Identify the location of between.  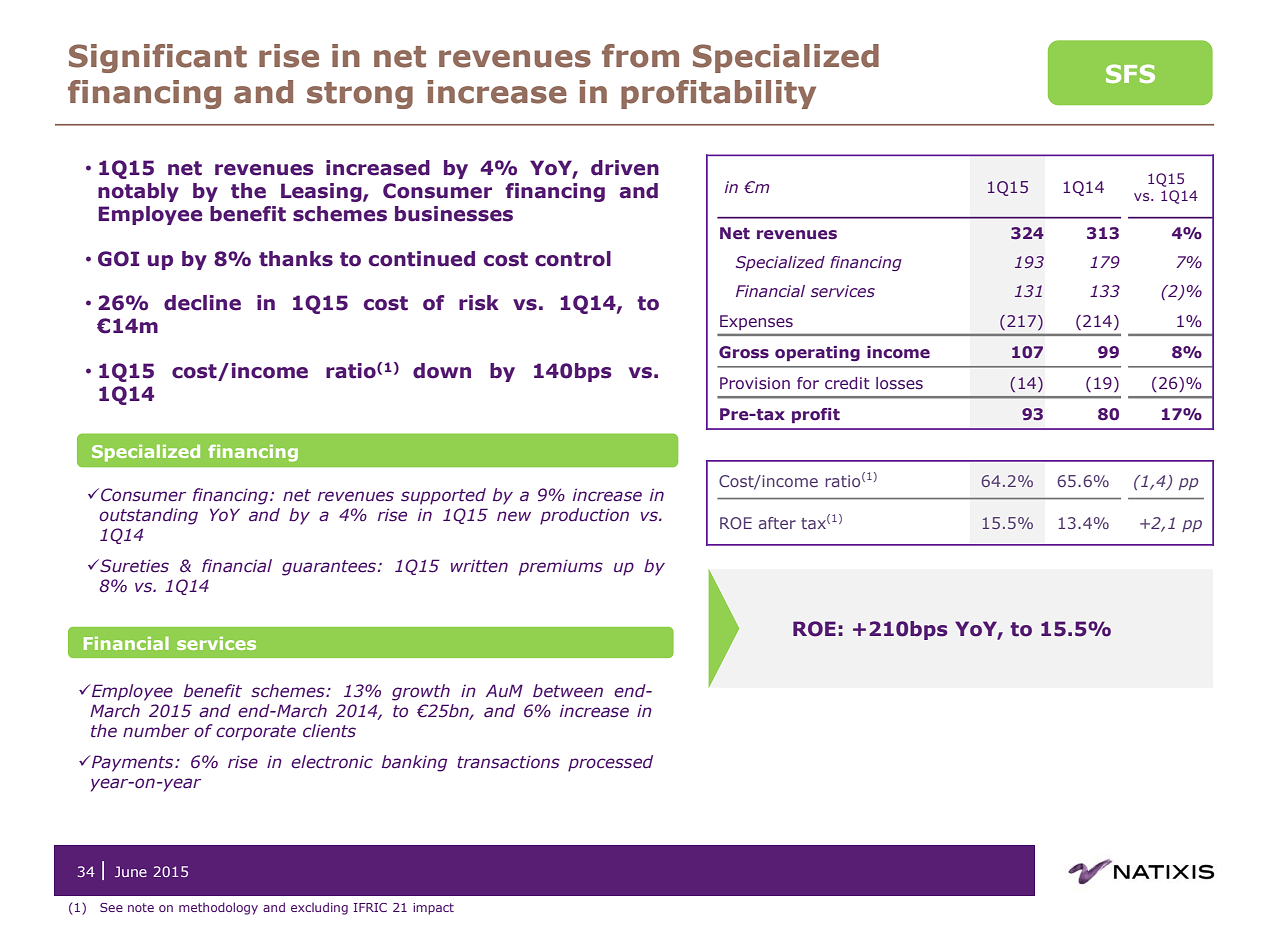
(568, 691).
